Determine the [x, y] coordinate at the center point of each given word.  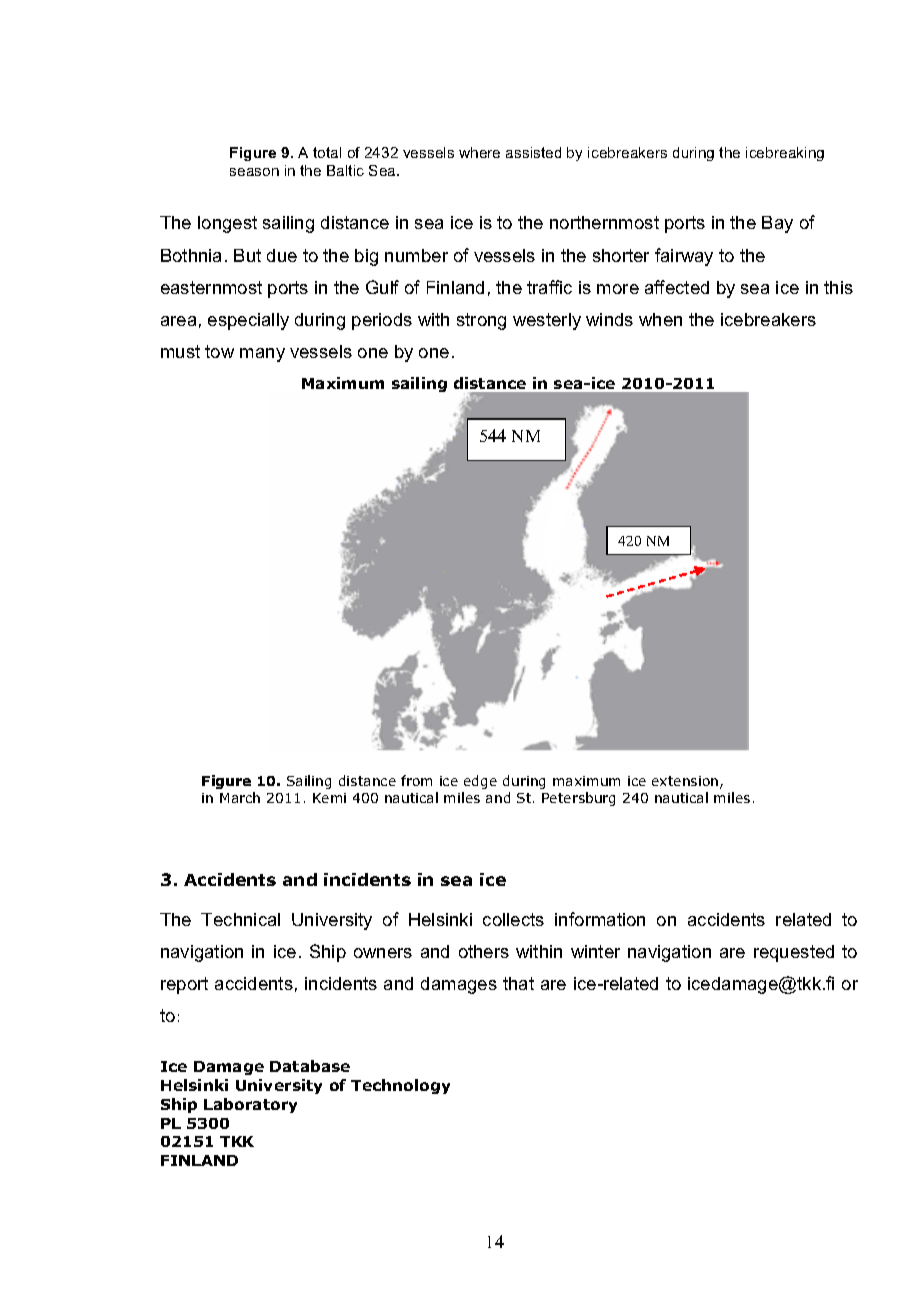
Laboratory [250, 1105]
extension [686, 782]
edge [480, 782]
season [254, 172]
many [262, 355]
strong [481, 321]
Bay [777, 224]
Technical [240, 919]
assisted [533, 152]
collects [513, 919]
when [660, 319]
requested [794, 953]
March [240, 797]
